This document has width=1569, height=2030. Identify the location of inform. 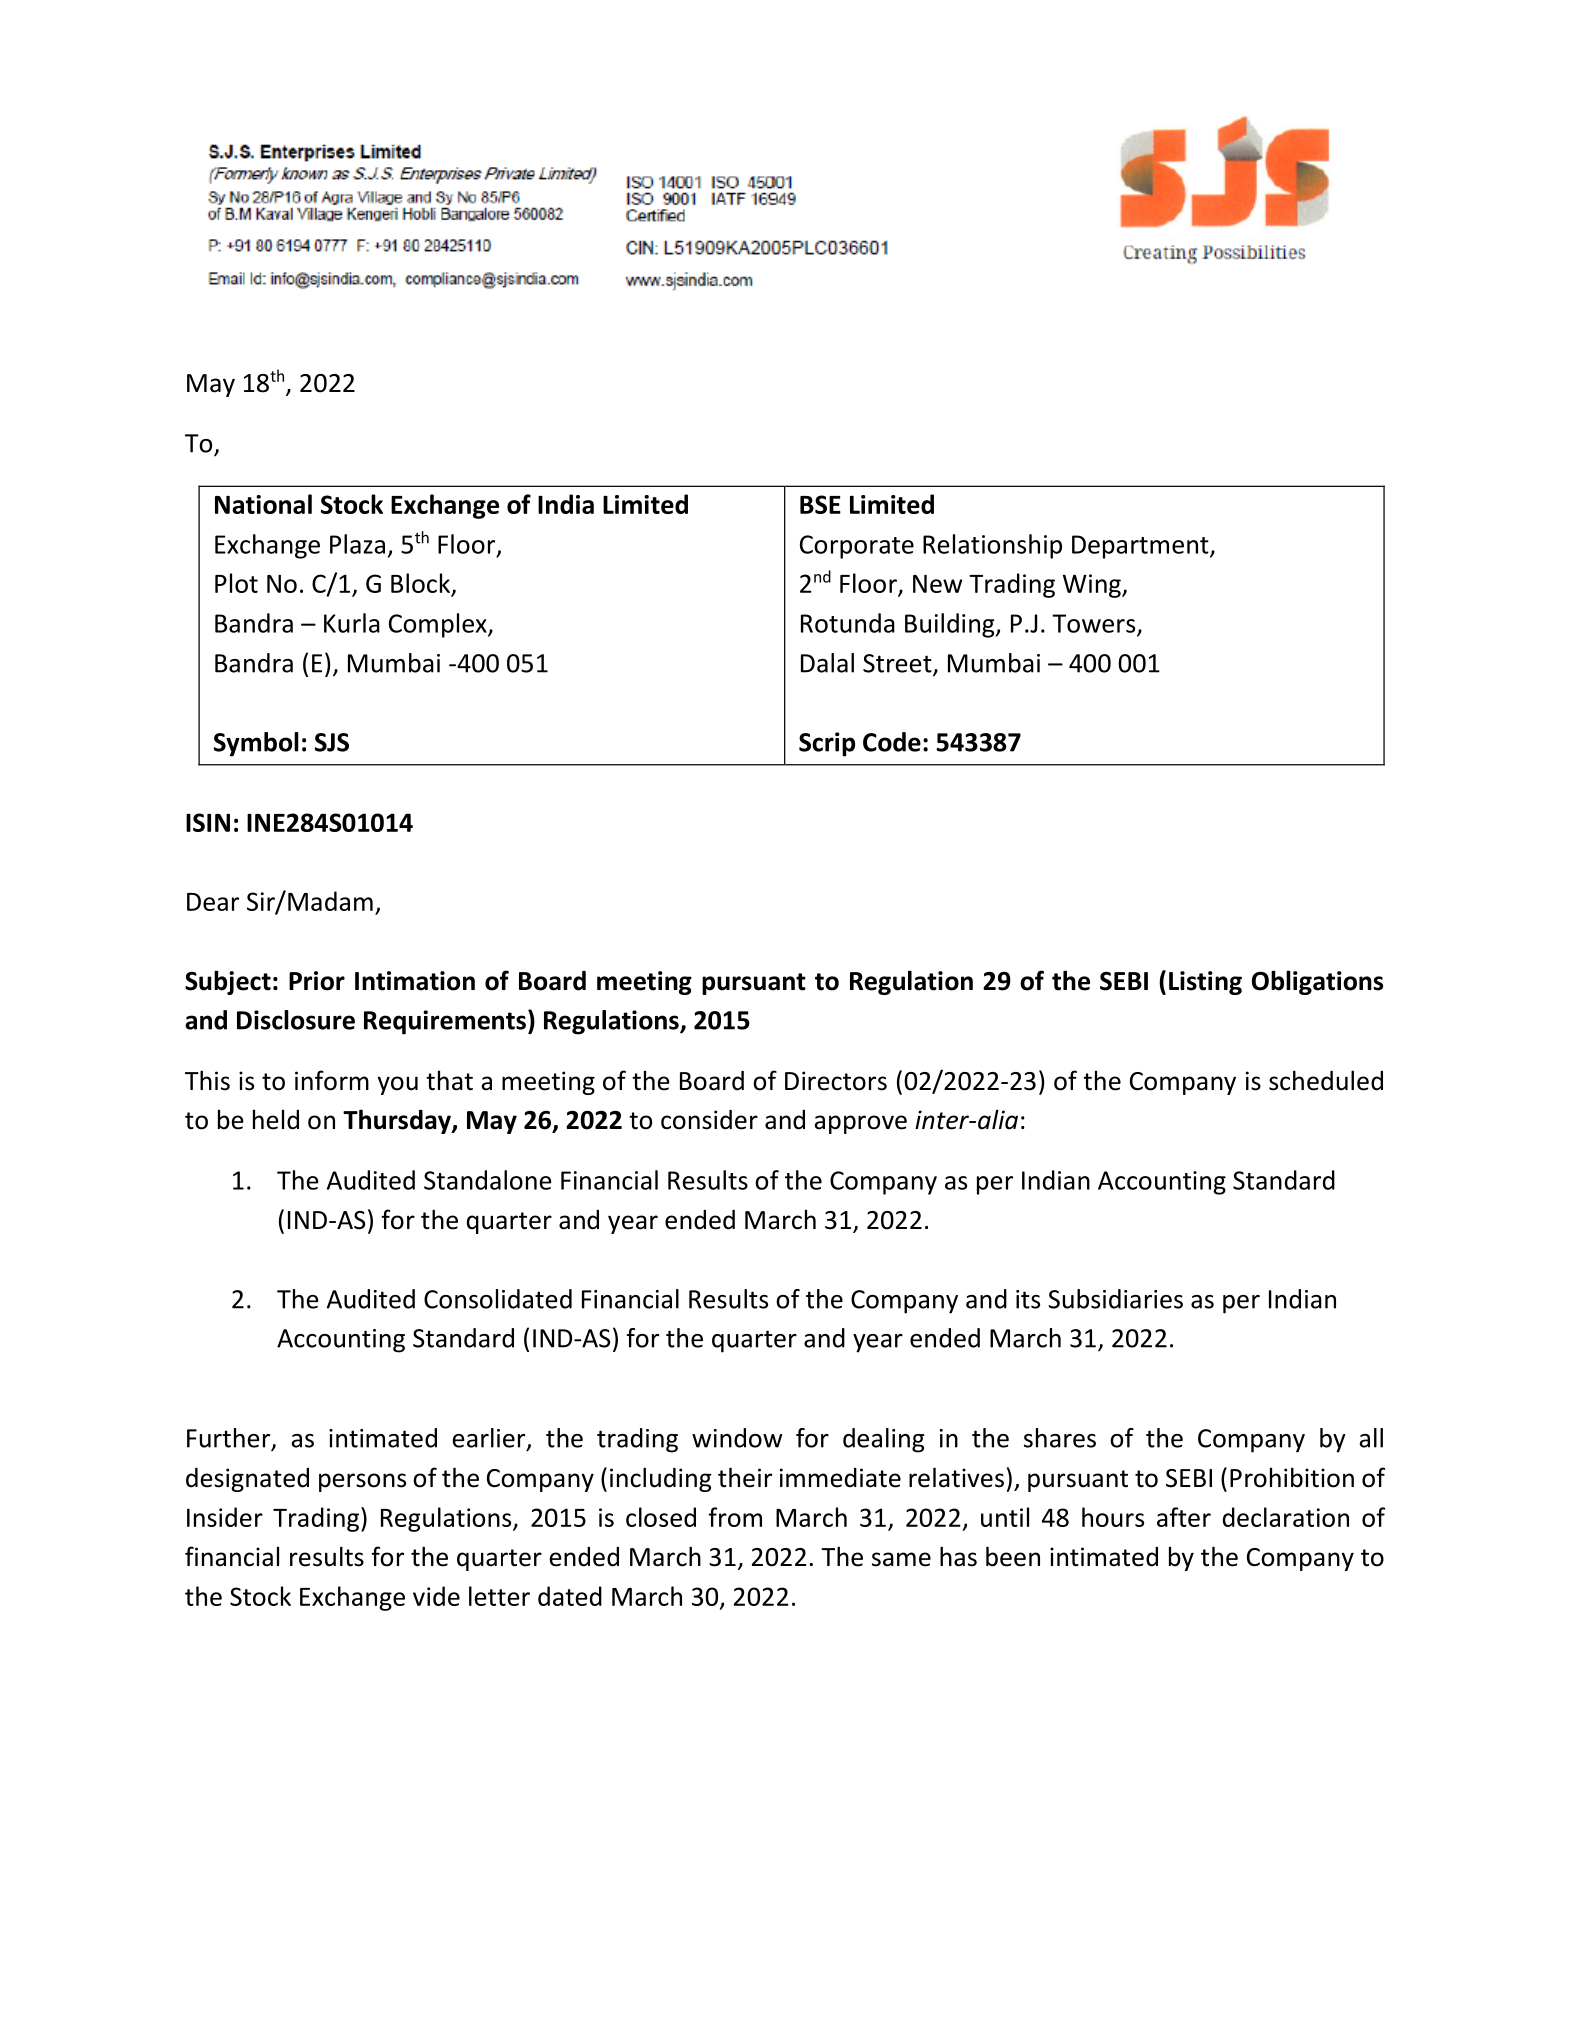
(332, 1080).
